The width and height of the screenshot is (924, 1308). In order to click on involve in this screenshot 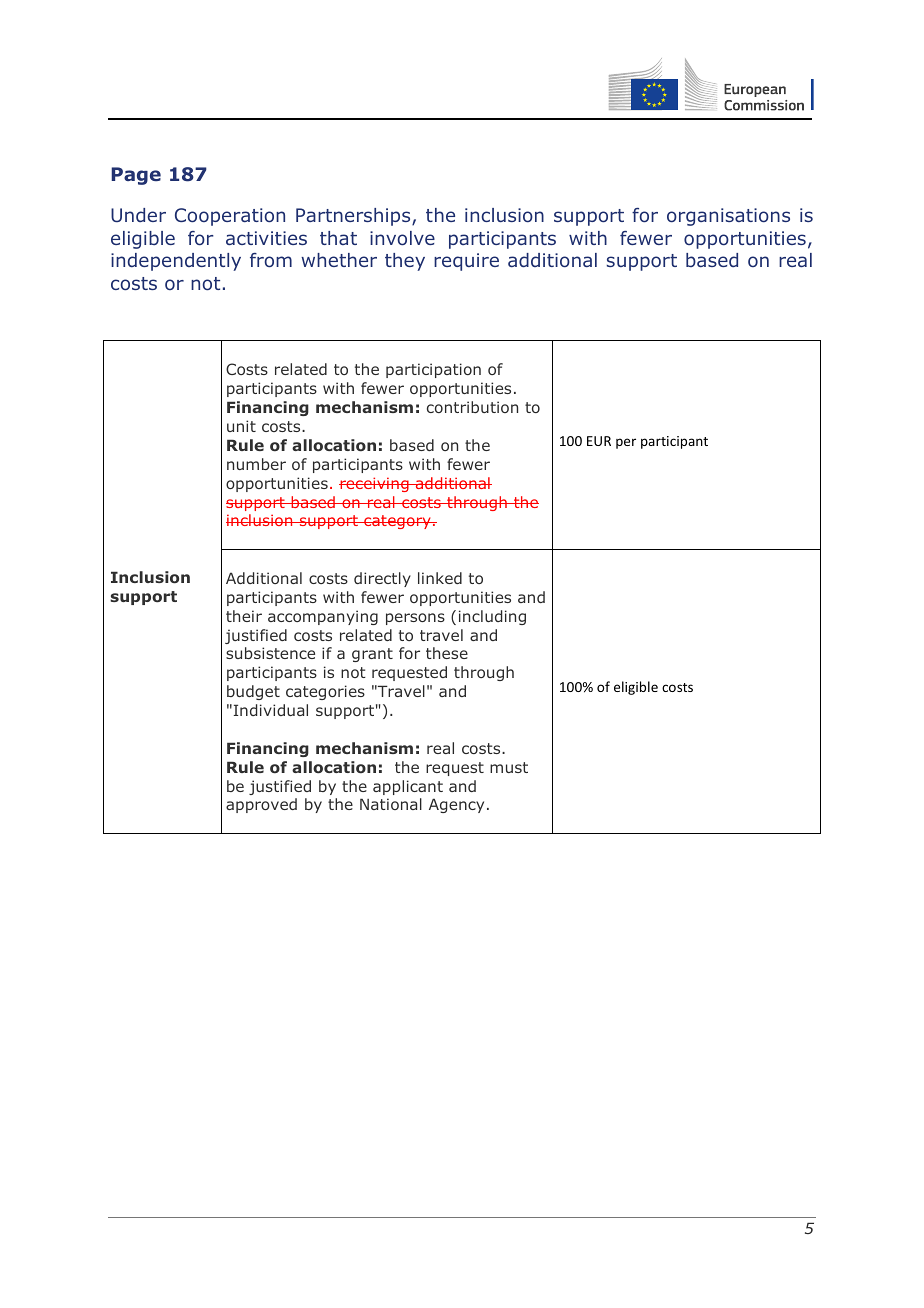, I will do `click(402, 238)`.
